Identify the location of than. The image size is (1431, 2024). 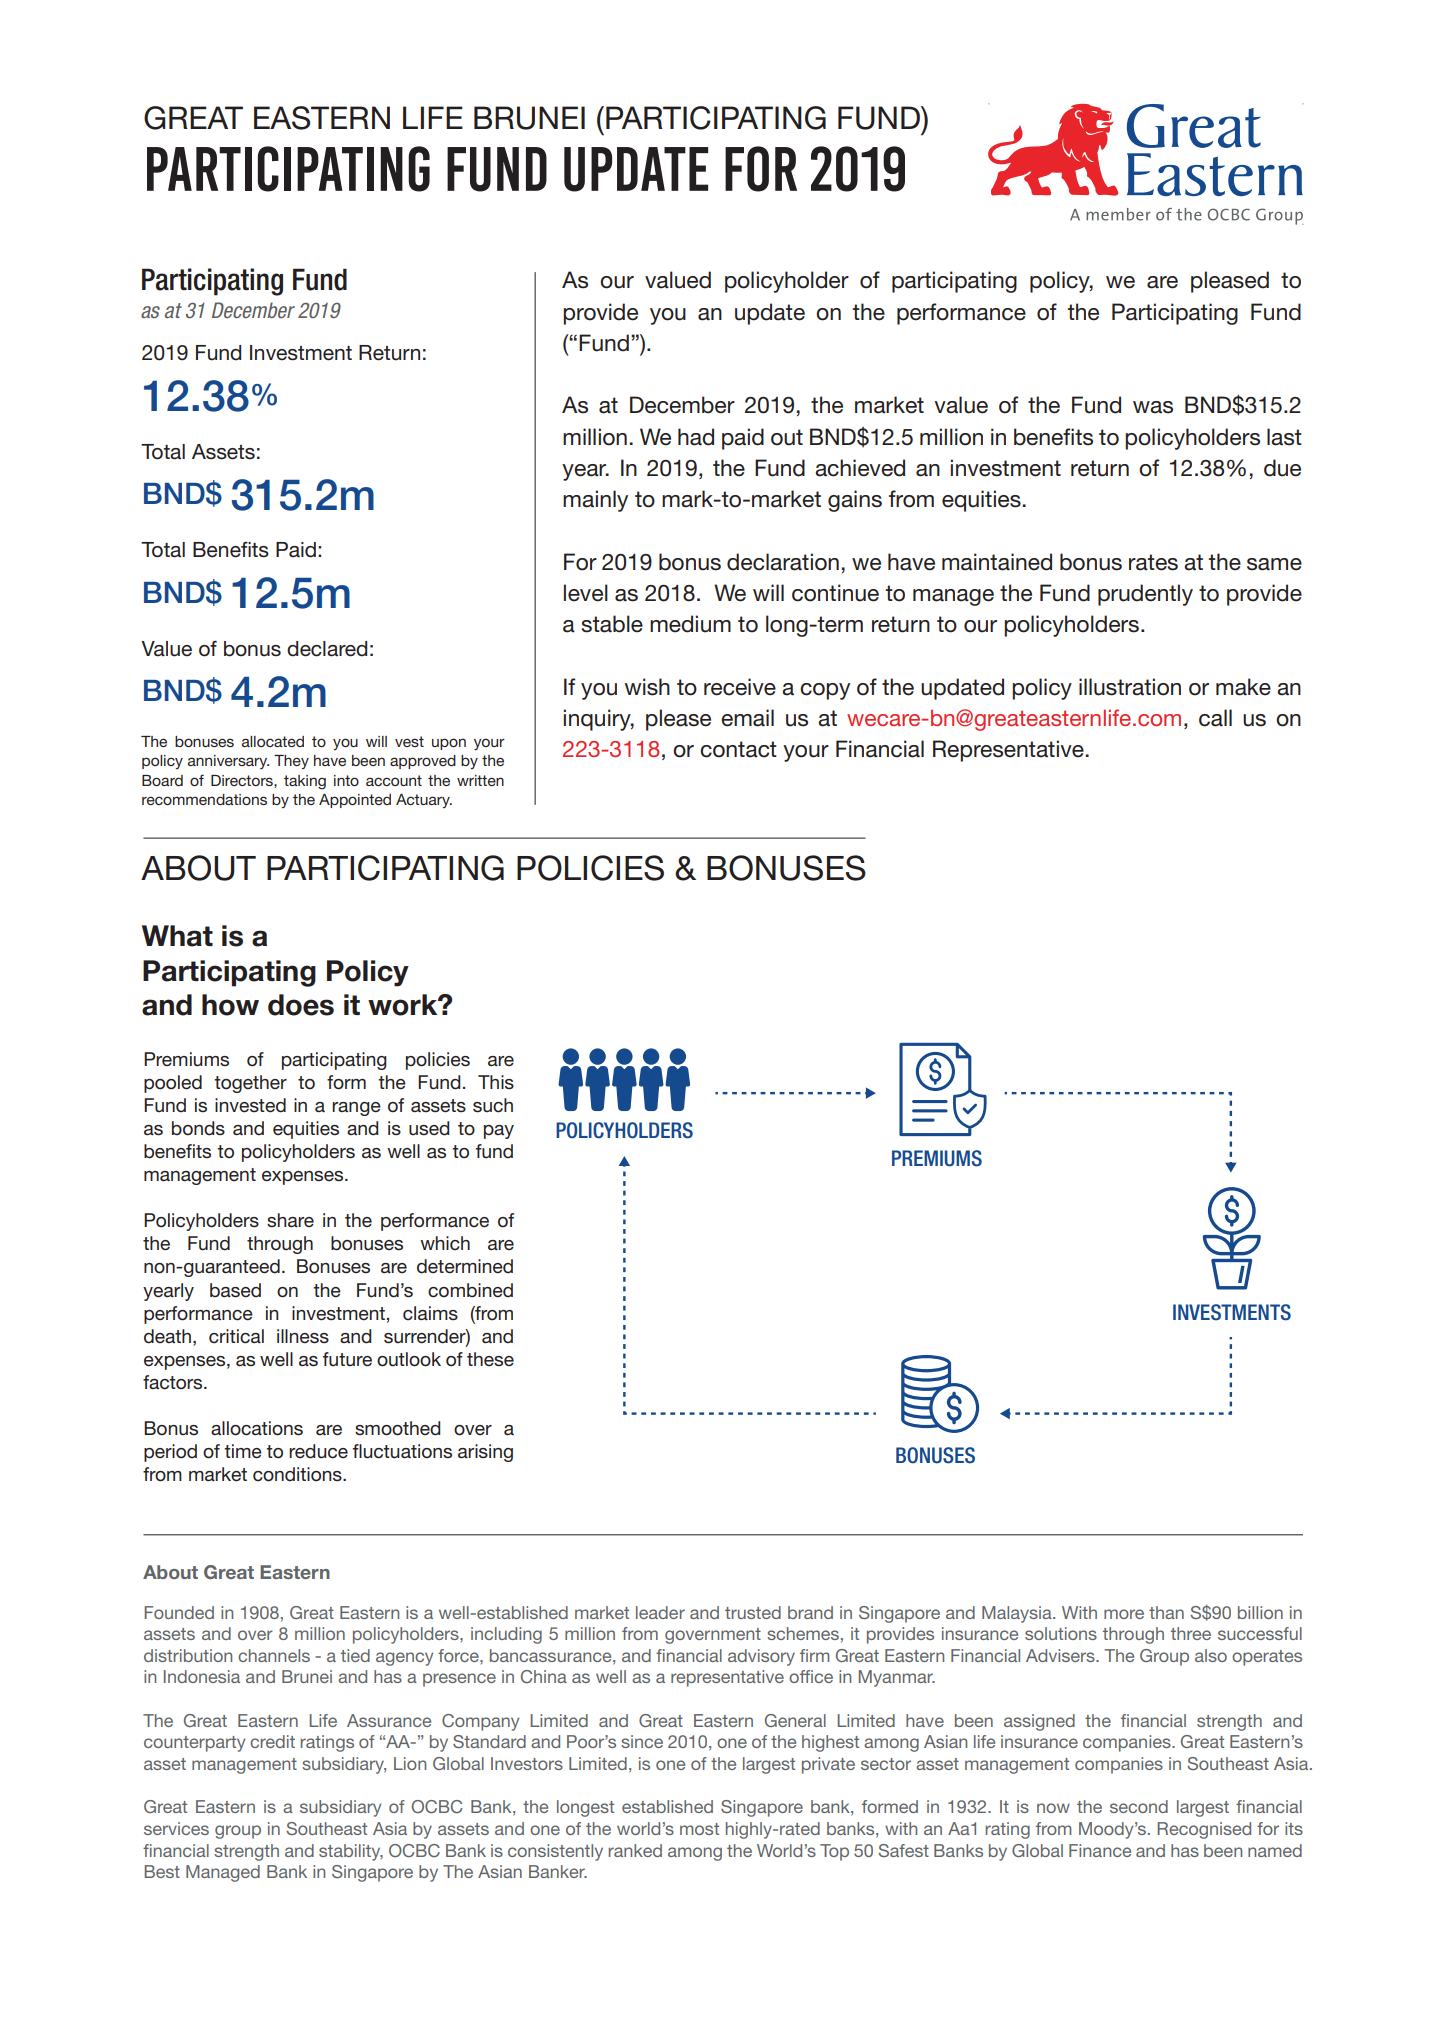
(1166, 1612).
